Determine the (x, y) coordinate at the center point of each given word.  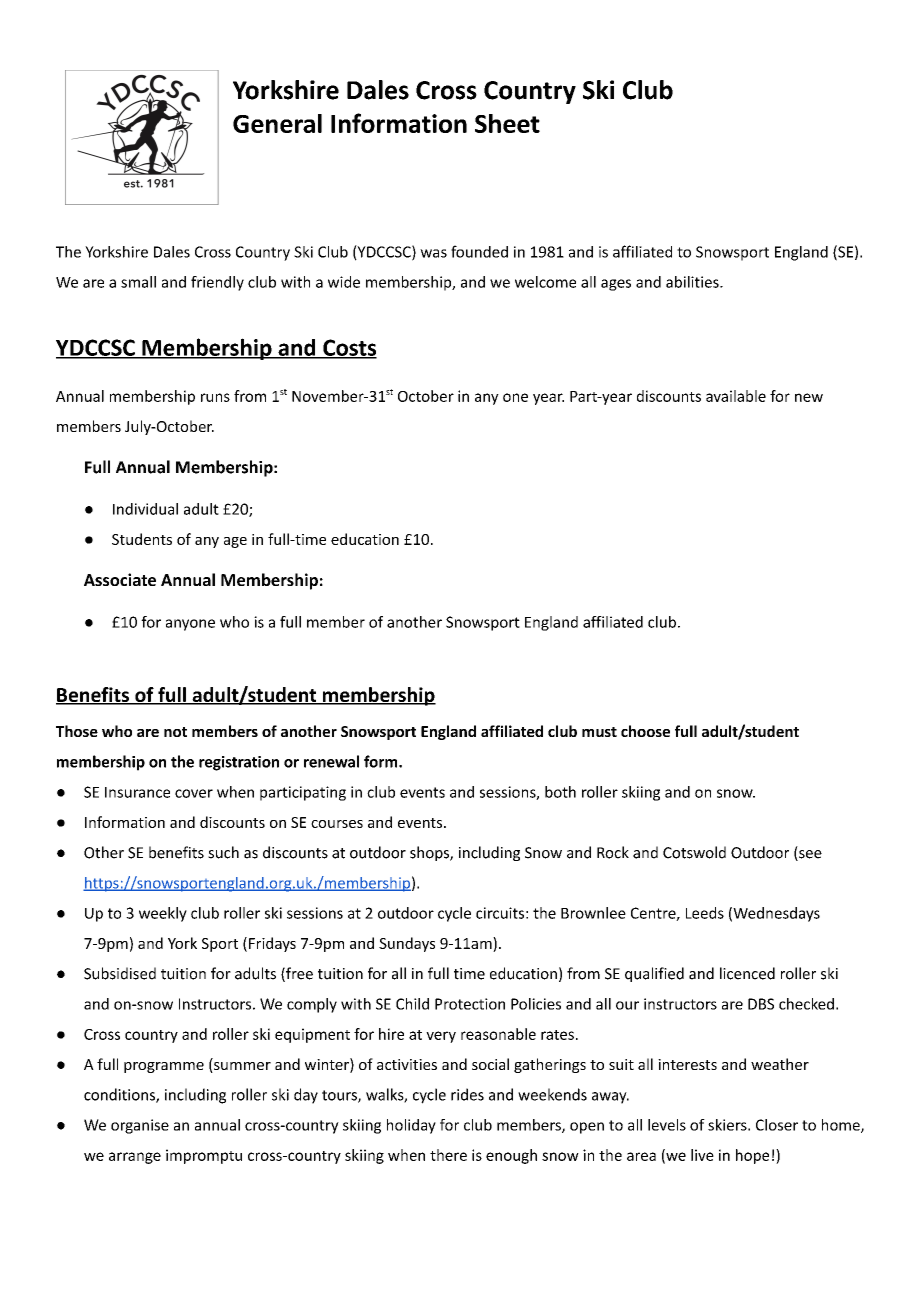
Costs (349, 348)
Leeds (705, 913)
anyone (190, 625)
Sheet (507, 123)
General (277, 123)
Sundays (407, 944)
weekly (163, 914)
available (736, 396)
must (599, 732)
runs (215, 397)
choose (645, 731)
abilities (693, 282)
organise (140, 1126)
